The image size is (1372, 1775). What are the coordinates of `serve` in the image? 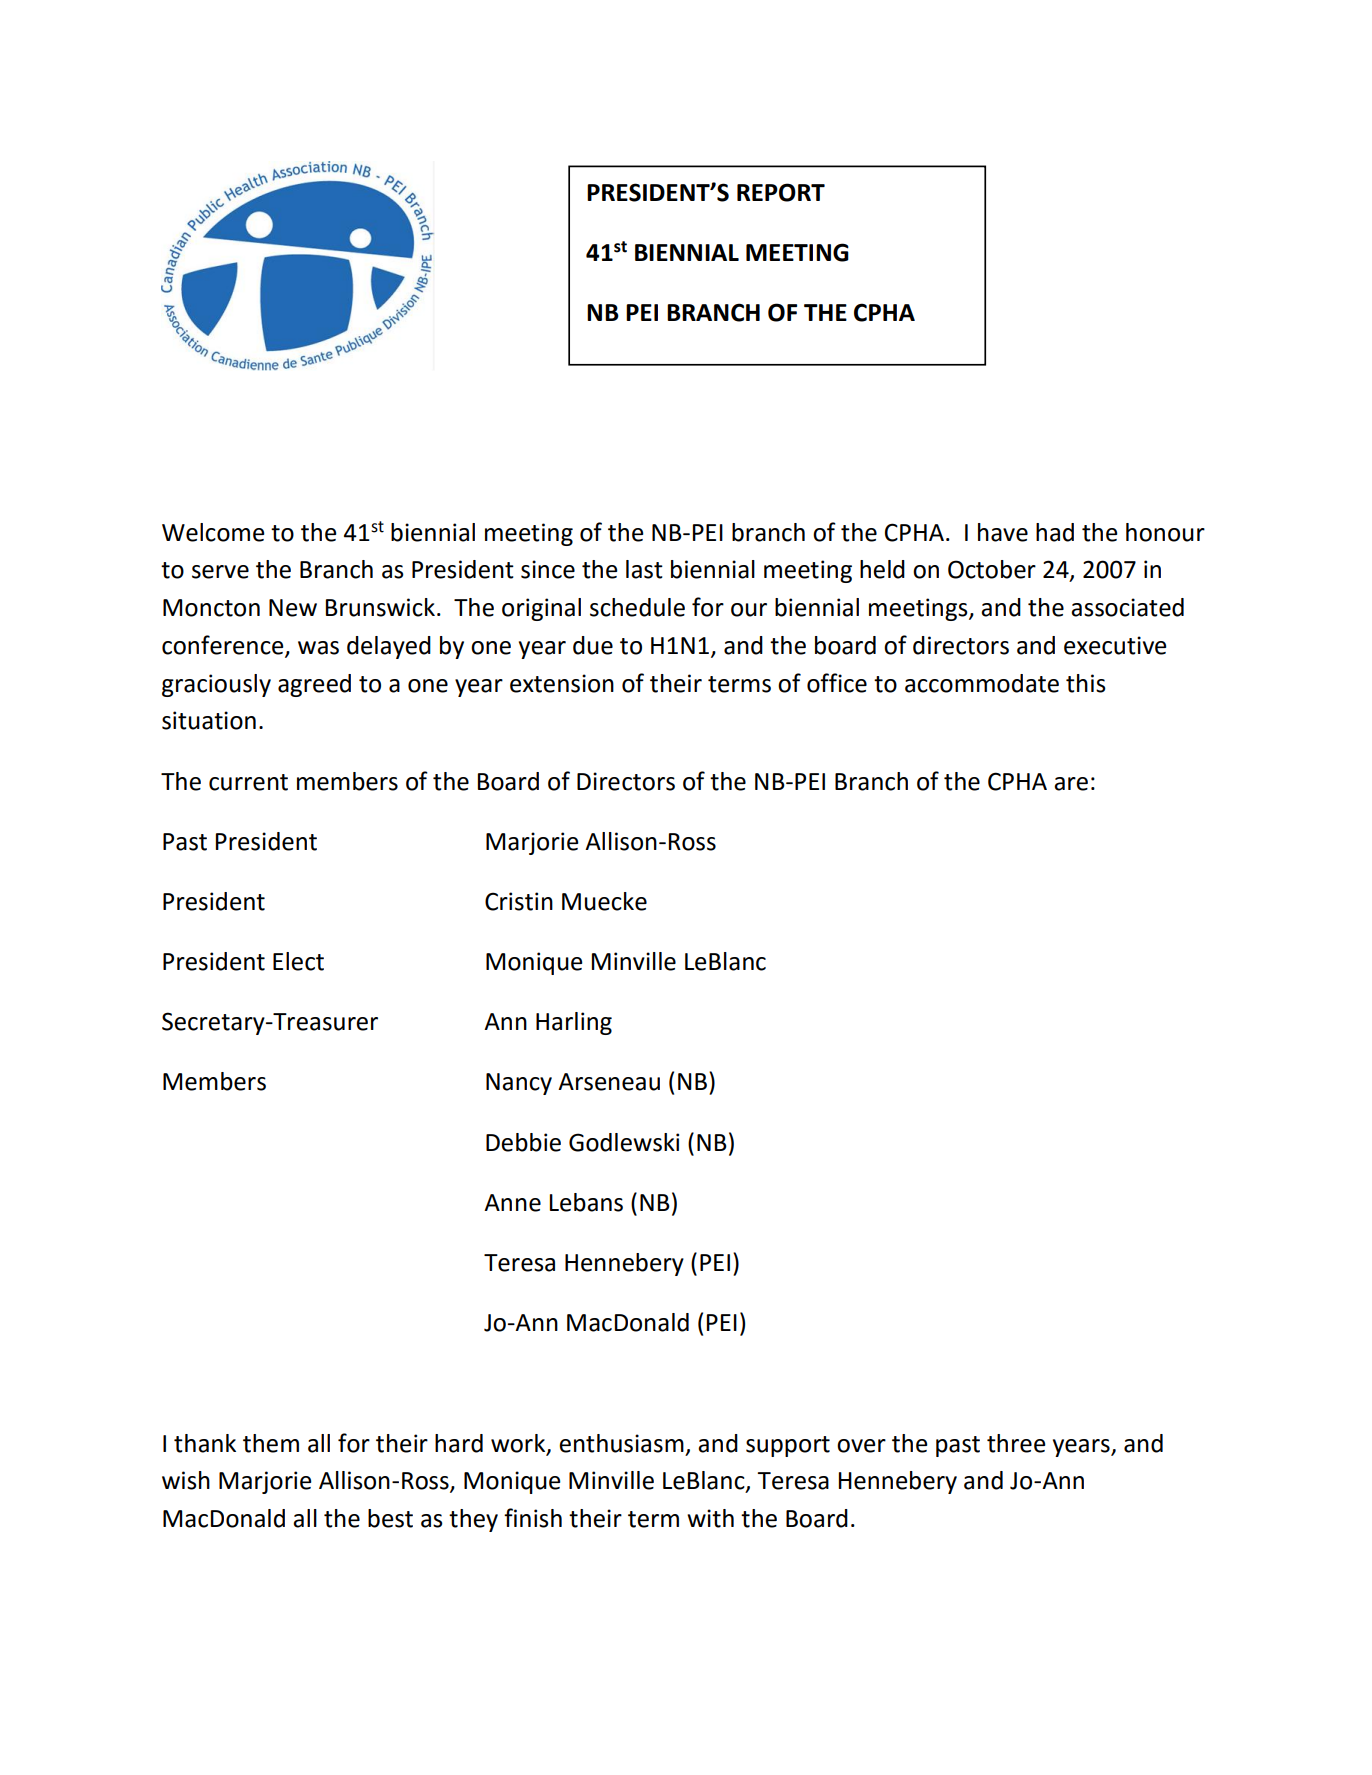 It's located at (220, 572).
